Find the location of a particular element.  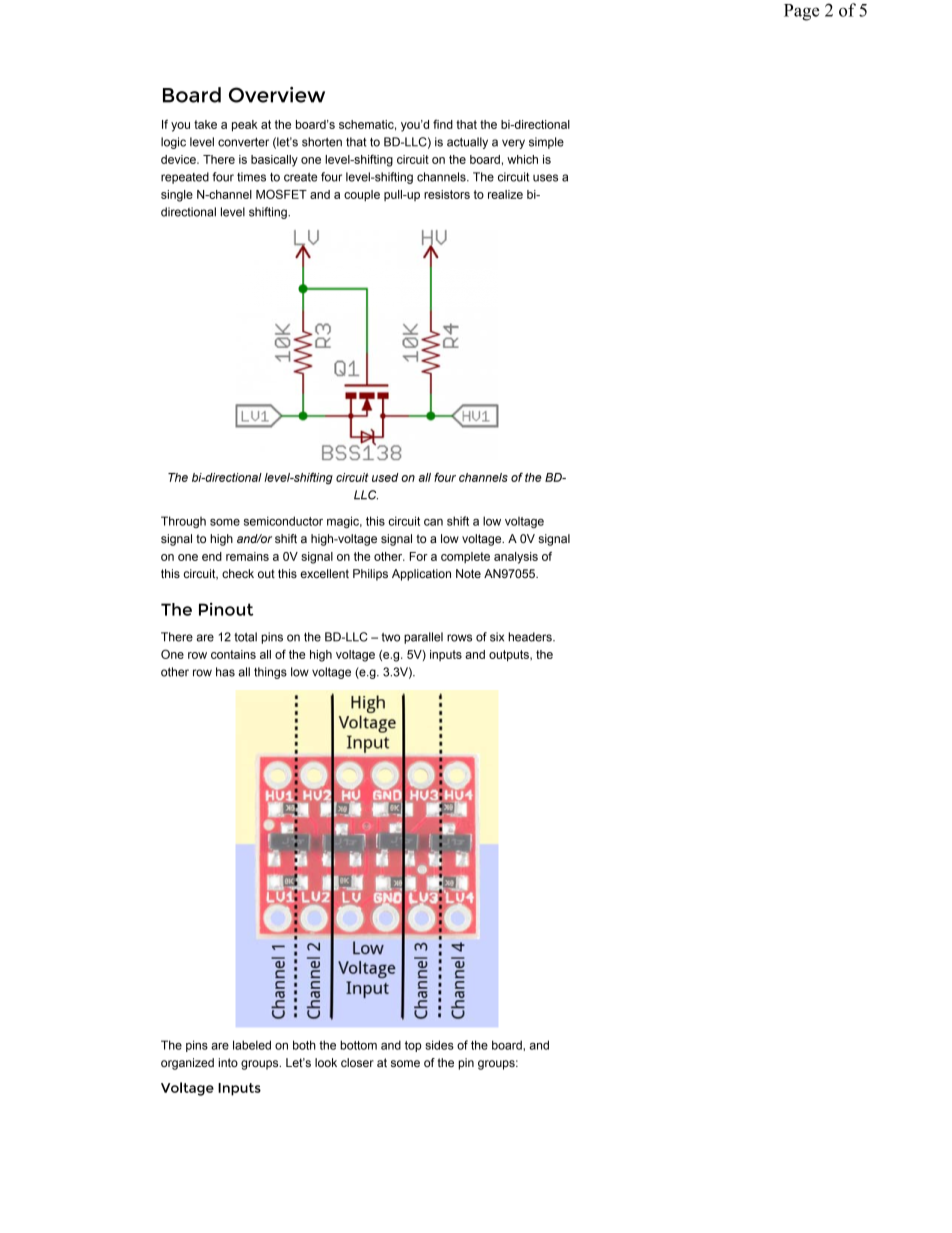

things is located at coordinates (270, 673).
